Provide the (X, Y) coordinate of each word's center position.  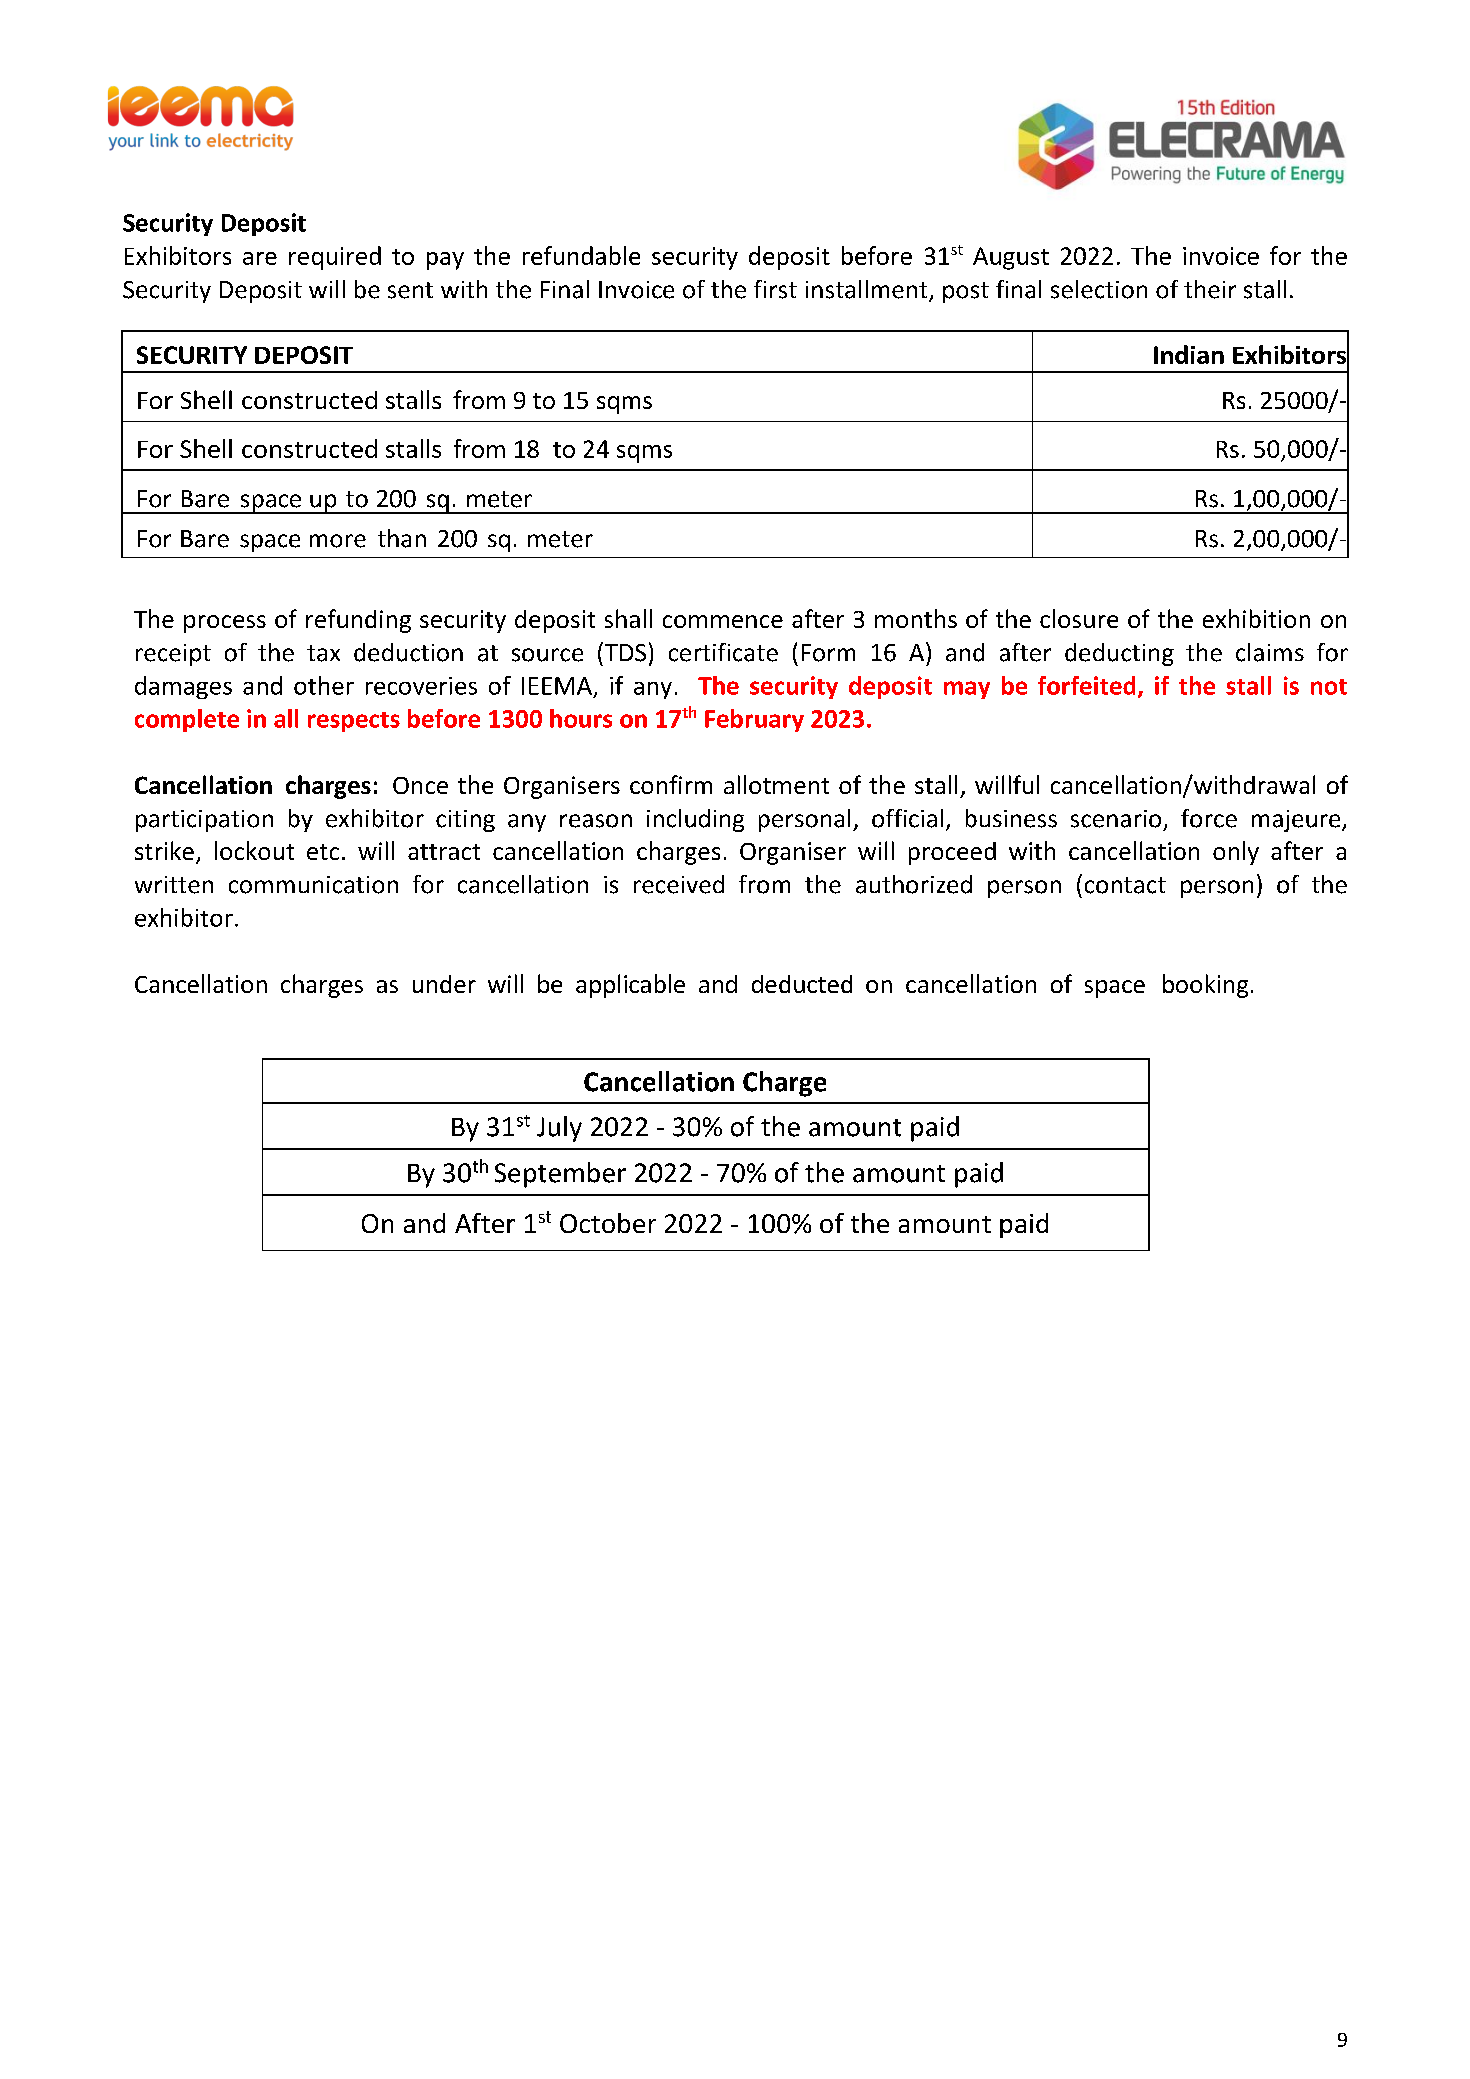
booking (1205, 986)
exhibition (1256, 618)
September (560, 1175)
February (754, 720)
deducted (802, 984)
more (338, 541)
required (335, 258)
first (775, 289)
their (1210, 289)
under (444, 984)
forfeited (1086, 685)
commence (723, 621)
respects (354, 722)
